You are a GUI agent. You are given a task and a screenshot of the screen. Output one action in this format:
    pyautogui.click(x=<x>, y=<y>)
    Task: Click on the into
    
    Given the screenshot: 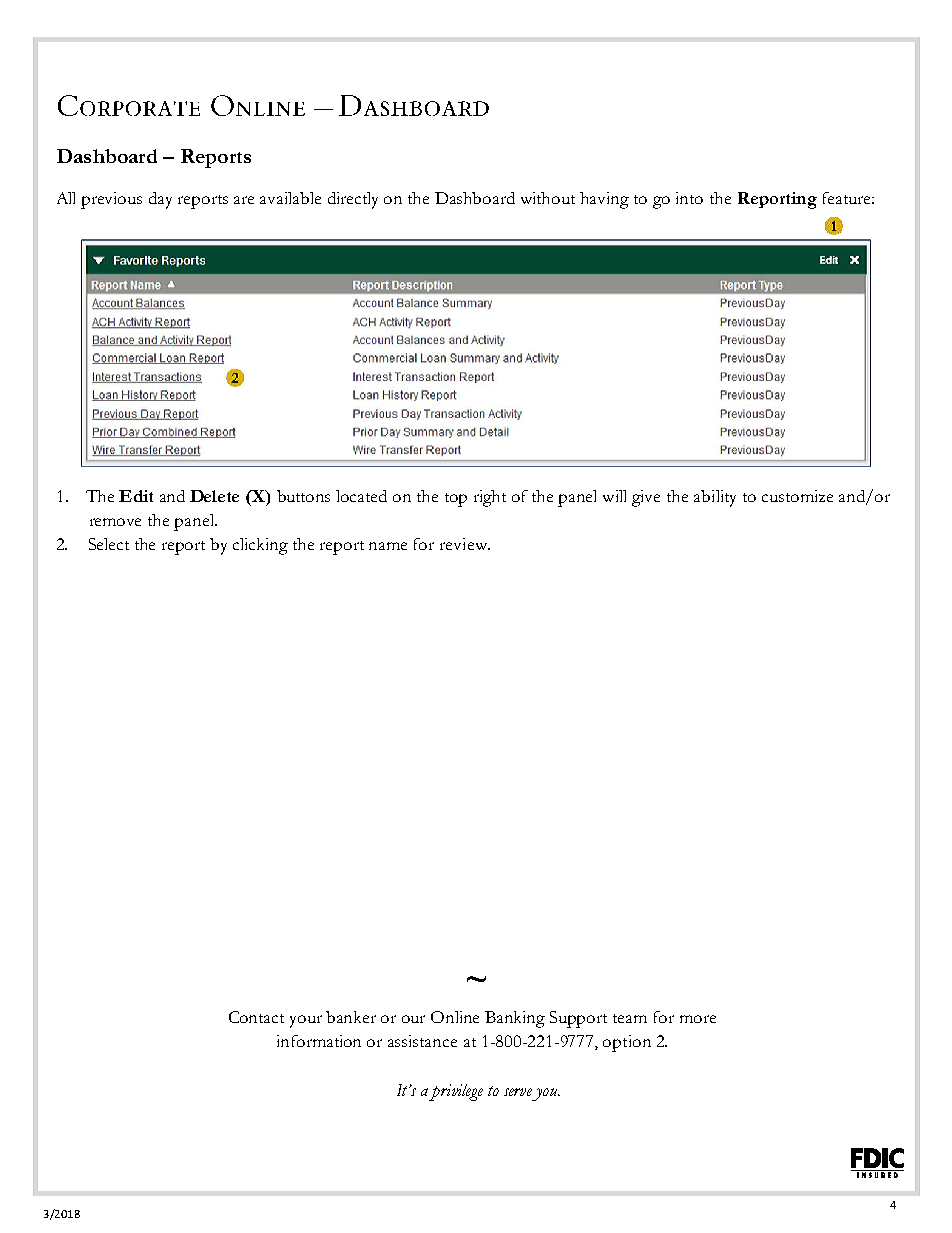 What is the action you would take?
    pyautogui.click(x=689, y=198)
